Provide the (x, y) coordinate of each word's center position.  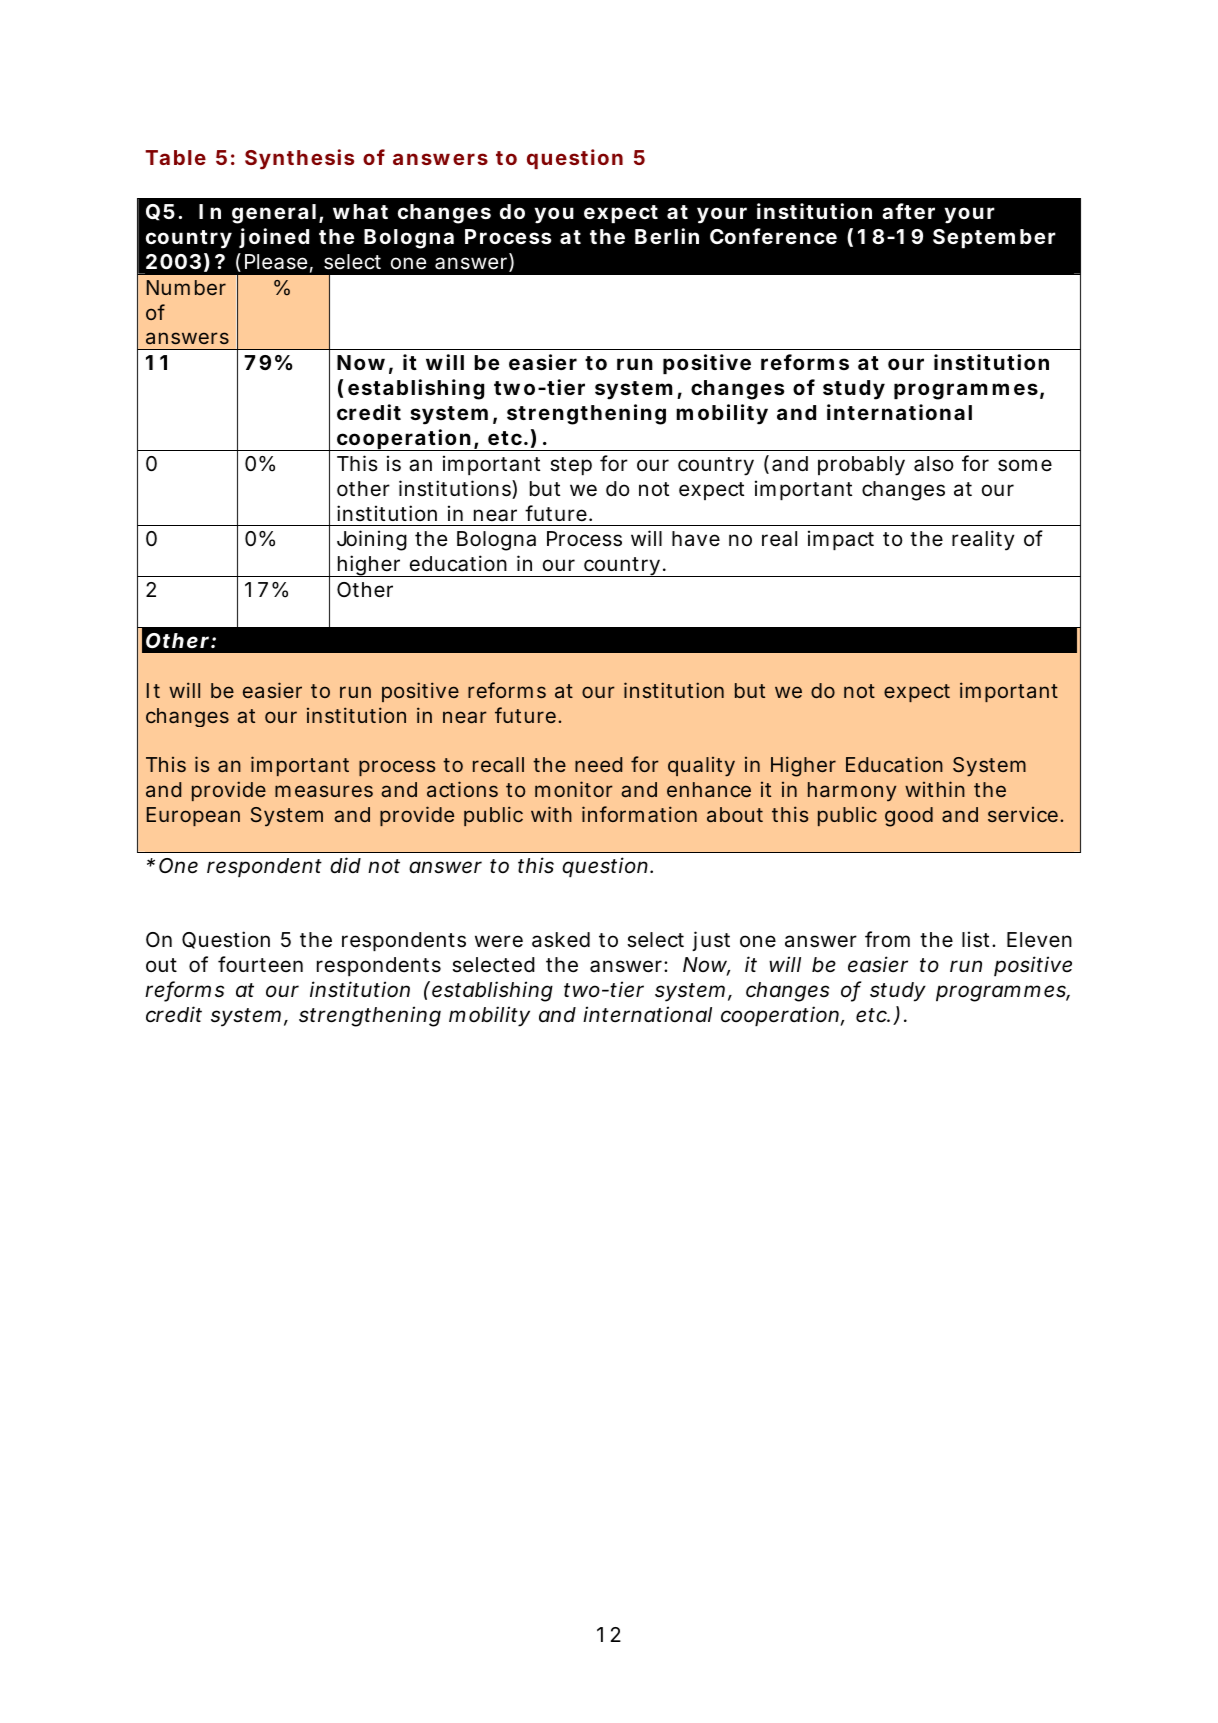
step (571, 466)
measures (324, 791)
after (908, 211)
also (934, 464)
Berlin (667, 236)
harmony (852, 791)
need (598, 764)
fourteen (260, 964)
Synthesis (299, 159)
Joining (372, 540)
